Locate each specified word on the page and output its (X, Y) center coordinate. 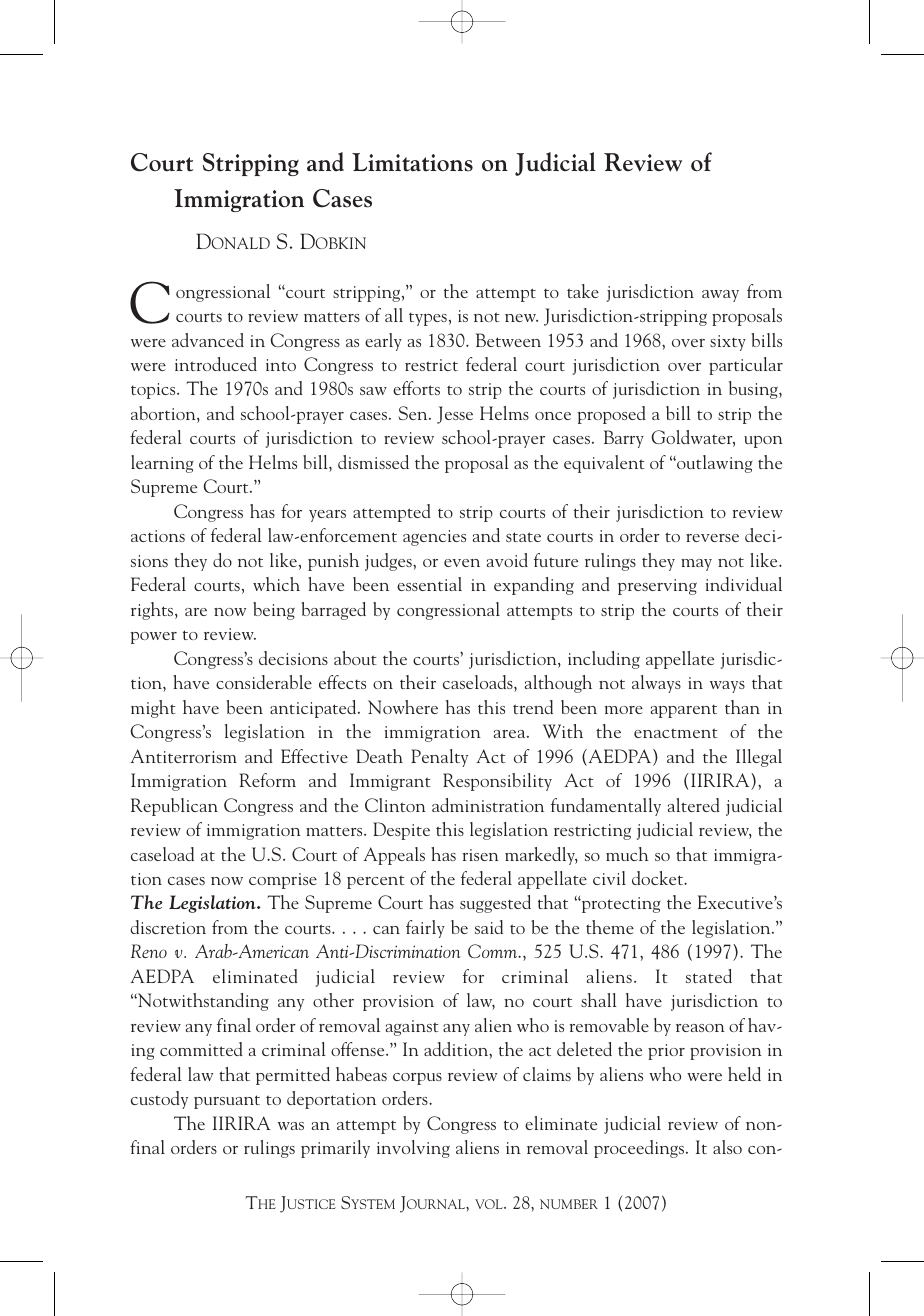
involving (413, 1149)
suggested (495, 904)
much (627, 854)
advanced (208, 340)
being (274, 611)
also (727, 1147)
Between (508, 340)
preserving (657, 587)
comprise (283, 881)
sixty (728, 343)
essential (429, 584)
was (291, 1126)
